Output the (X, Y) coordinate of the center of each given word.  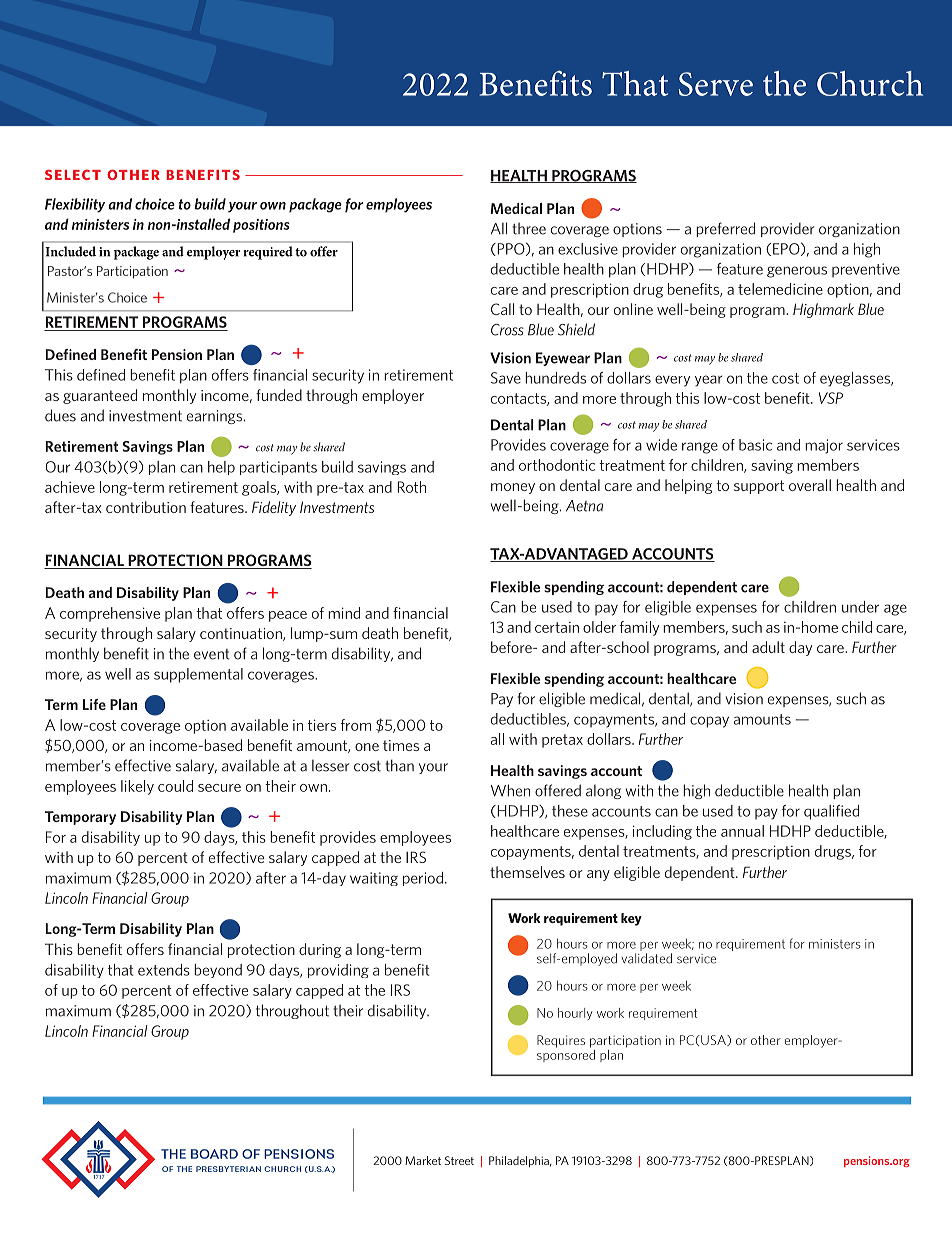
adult (768, 647)
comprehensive (110, 614)
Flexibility (75, 205)
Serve (716, 84)
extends (164, 970)
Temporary (80, 818)
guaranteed (100, 396)
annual (742, 831)
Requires (561, 1041)
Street (459, 1160)
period (423, 879)
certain (557, 627)
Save (506, 378)
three (529, 228)
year (709, 381)
